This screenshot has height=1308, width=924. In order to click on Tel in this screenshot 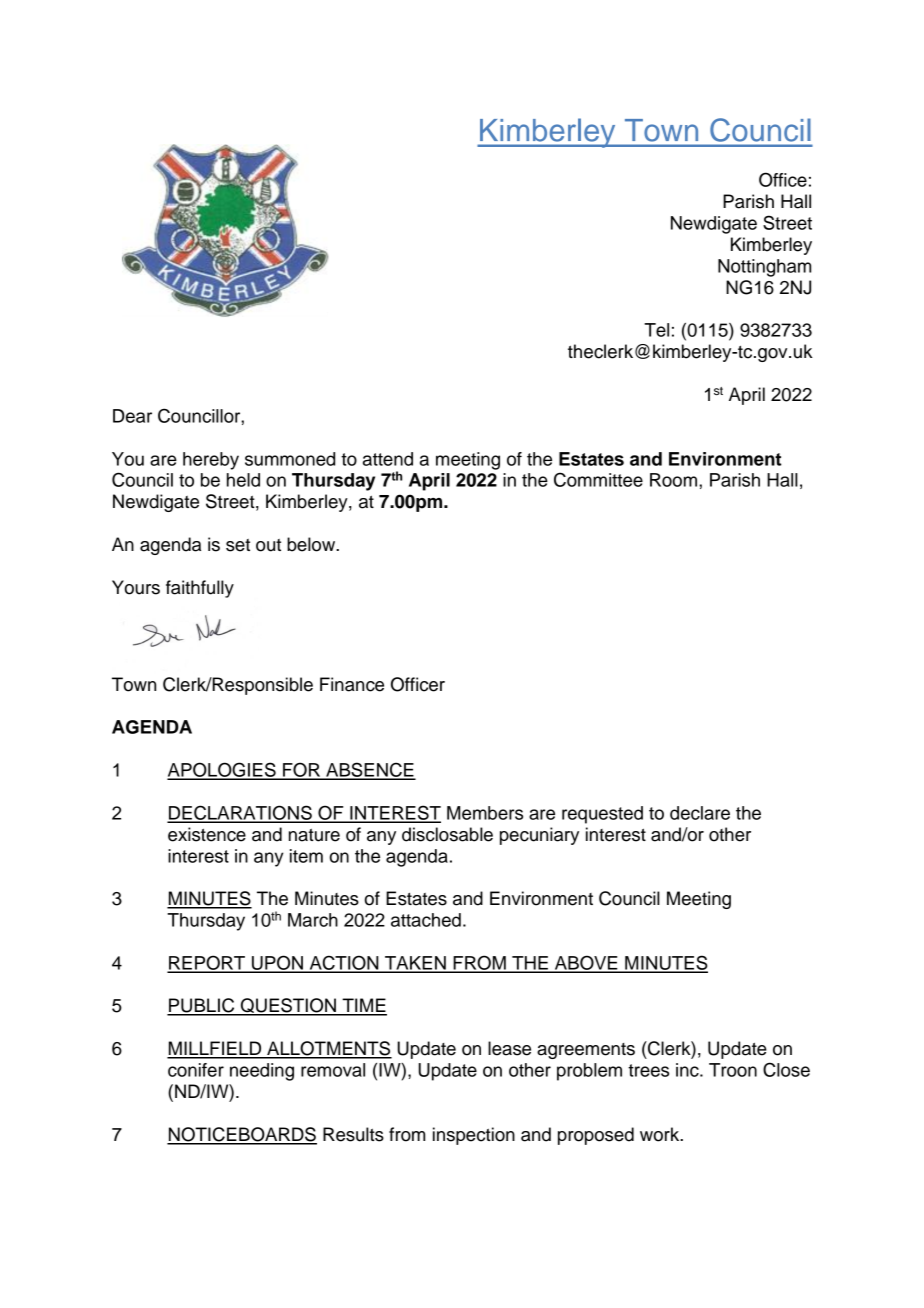, I will do `click(656, 330)`.
